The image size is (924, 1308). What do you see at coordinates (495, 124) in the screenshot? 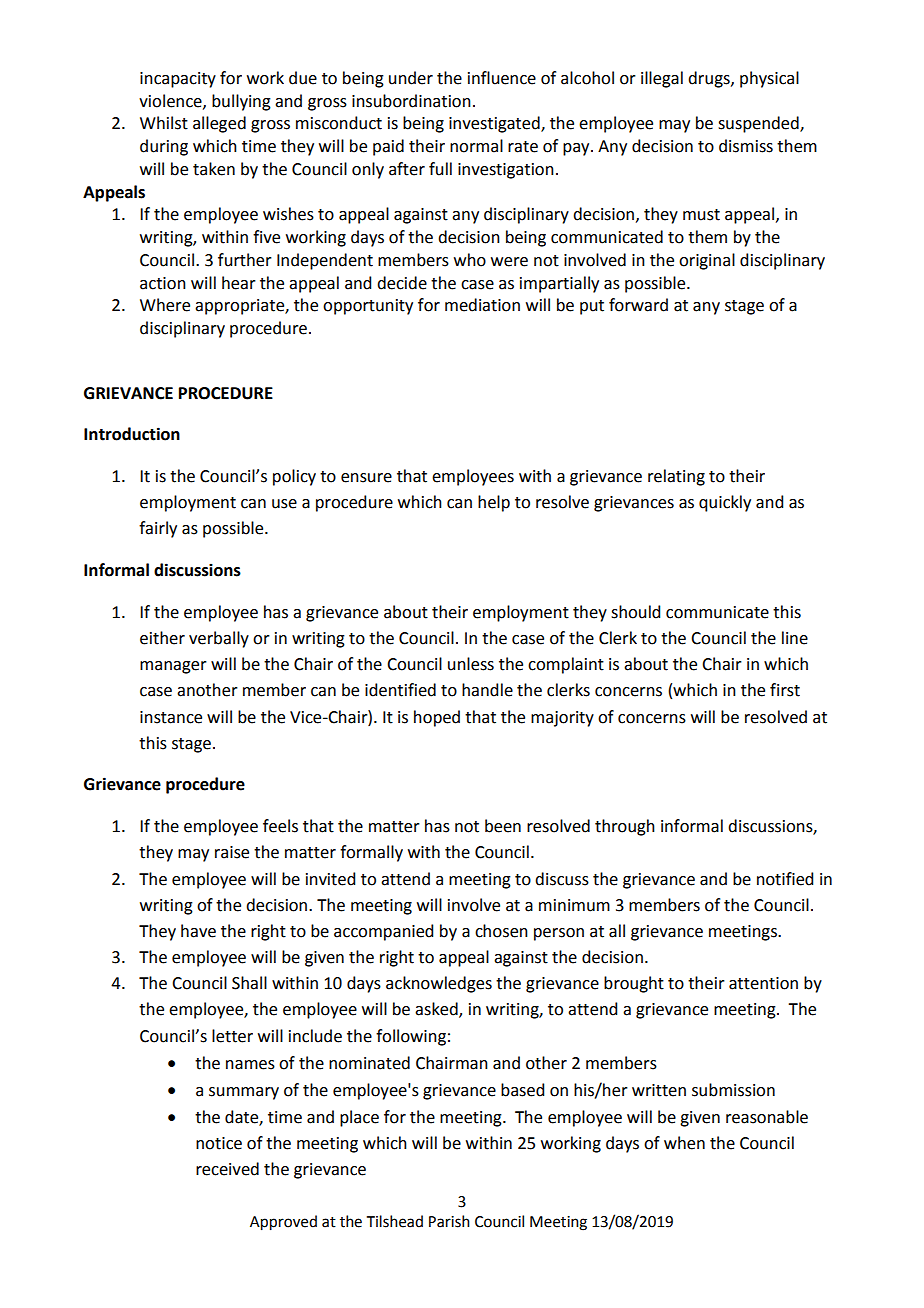
I see `investigated` at bounding box center [495, 124].
